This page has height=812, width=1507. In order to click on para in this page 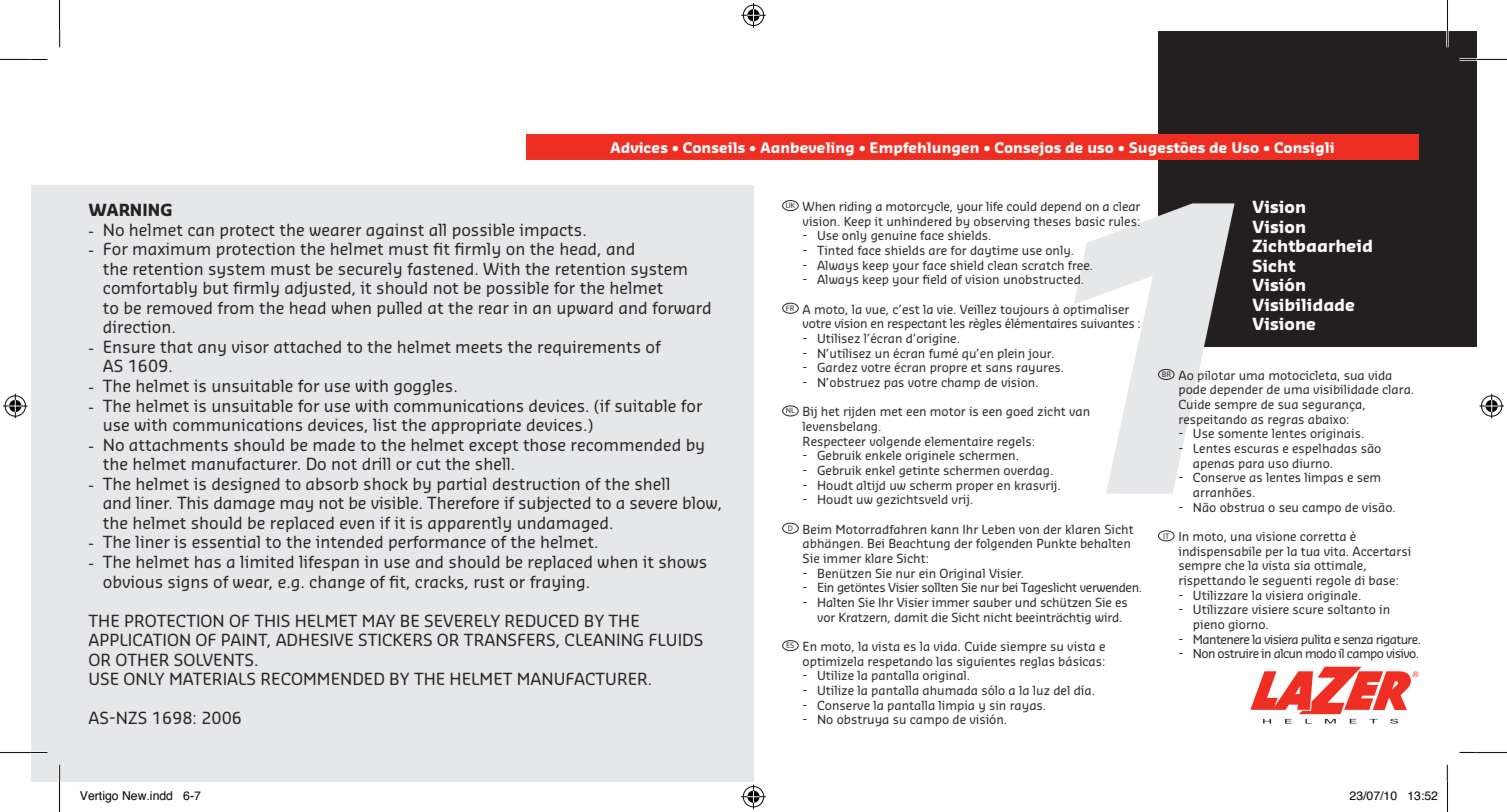, I will do `click(1251, 466)`.
